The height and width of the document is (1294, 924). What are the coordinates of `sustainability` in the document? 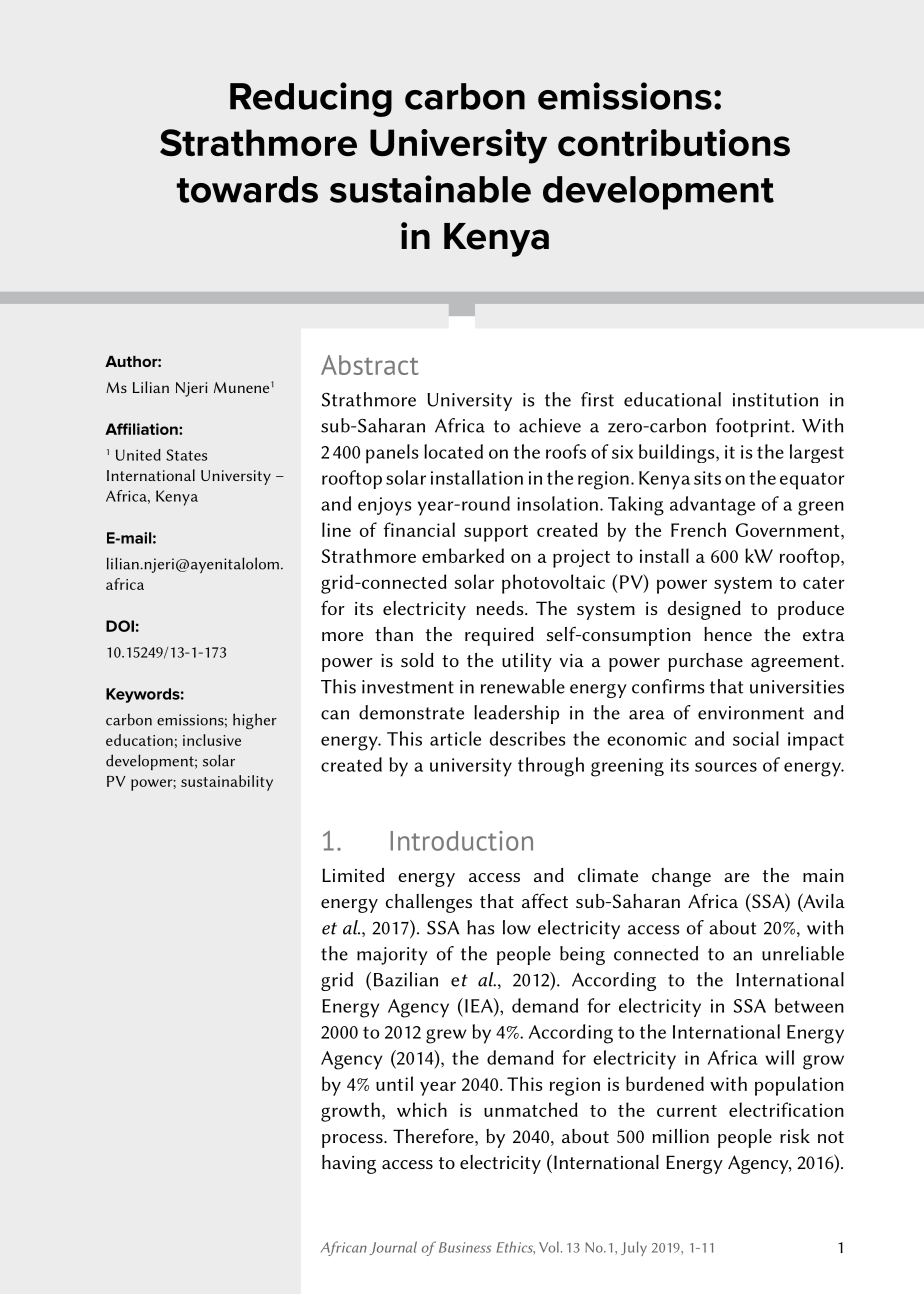 It's located at (227, 783).
